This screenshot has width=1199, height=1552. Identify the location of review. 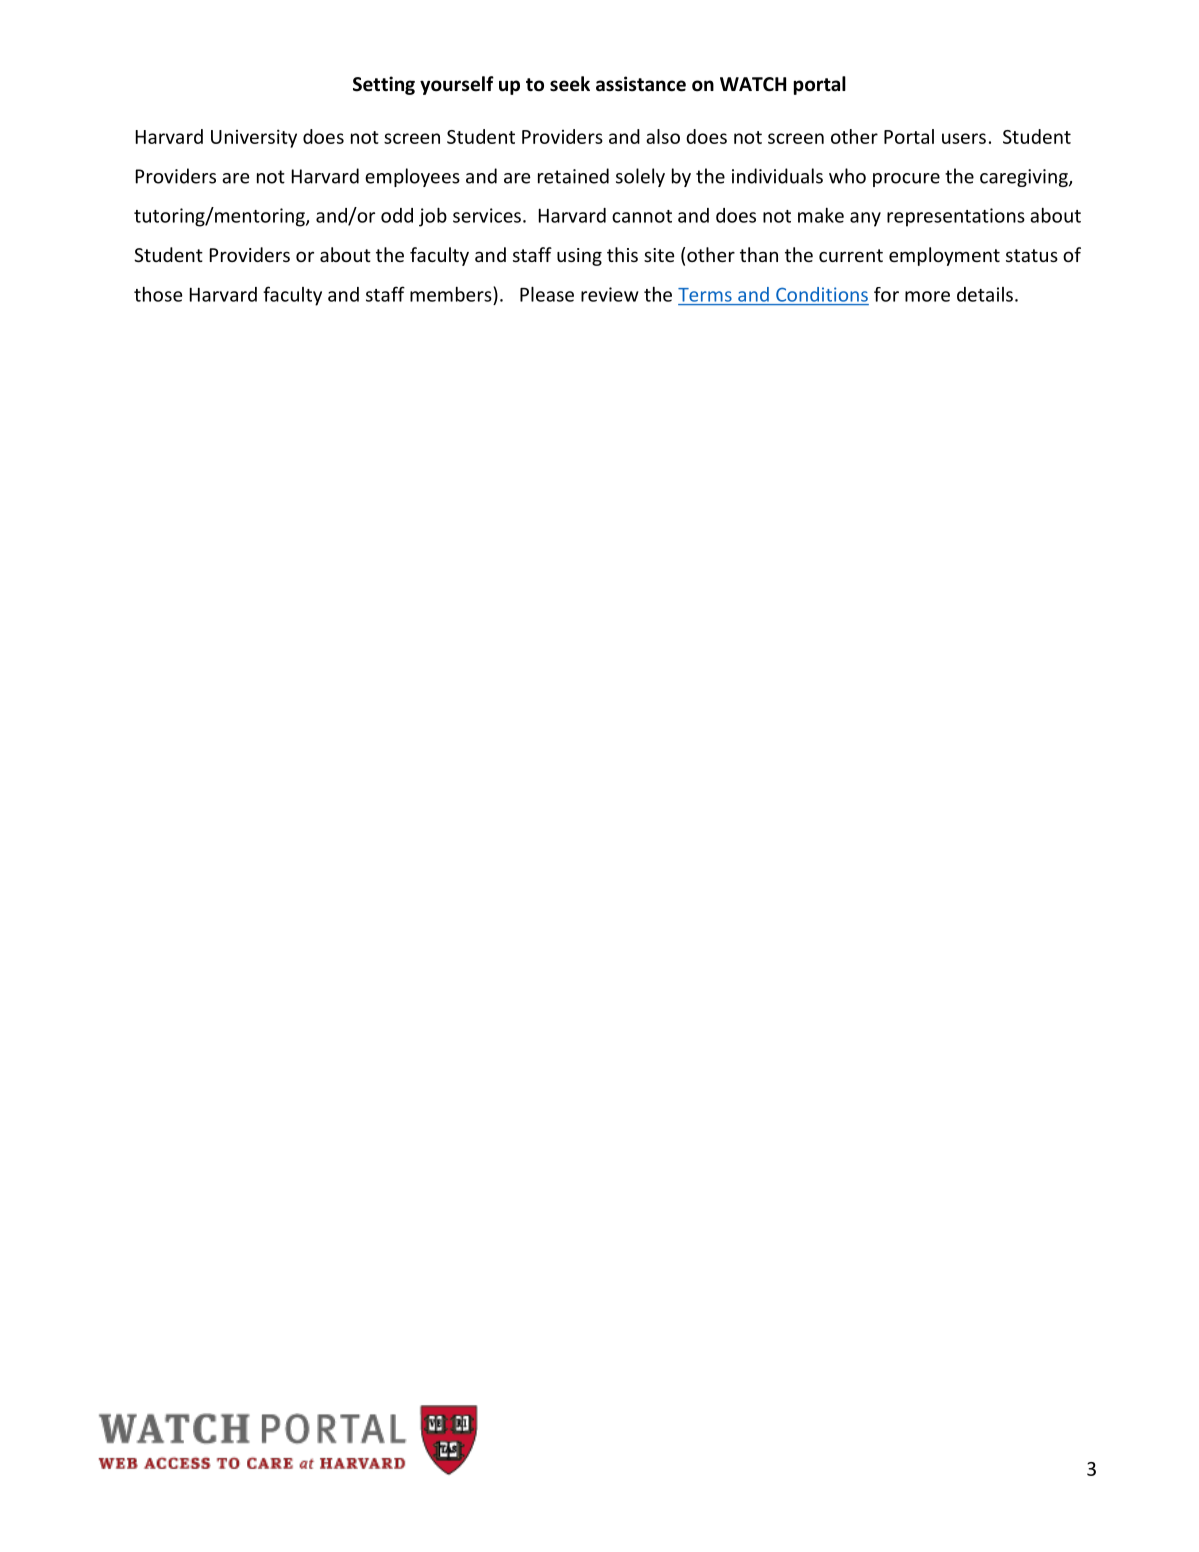
(610, 294).
